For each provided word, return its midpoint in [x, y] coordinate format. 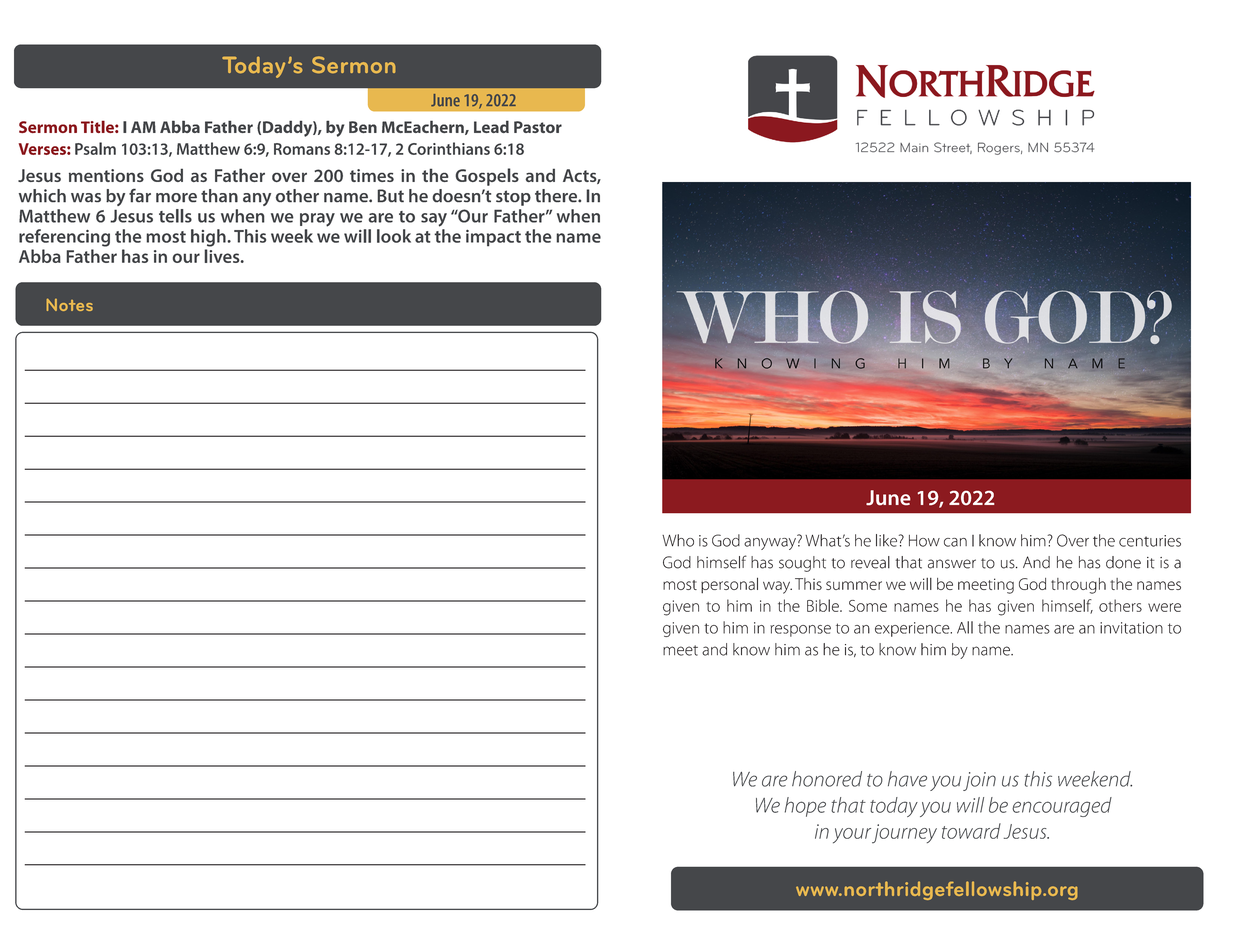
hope [805, 807]
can [955, 542]
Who [678, 540]
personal [729, 585]
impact [493, 238]
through [1078, 586]
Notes [70, 304]
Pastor [538, 127]
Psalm [95, 148]
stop [513, 198]
